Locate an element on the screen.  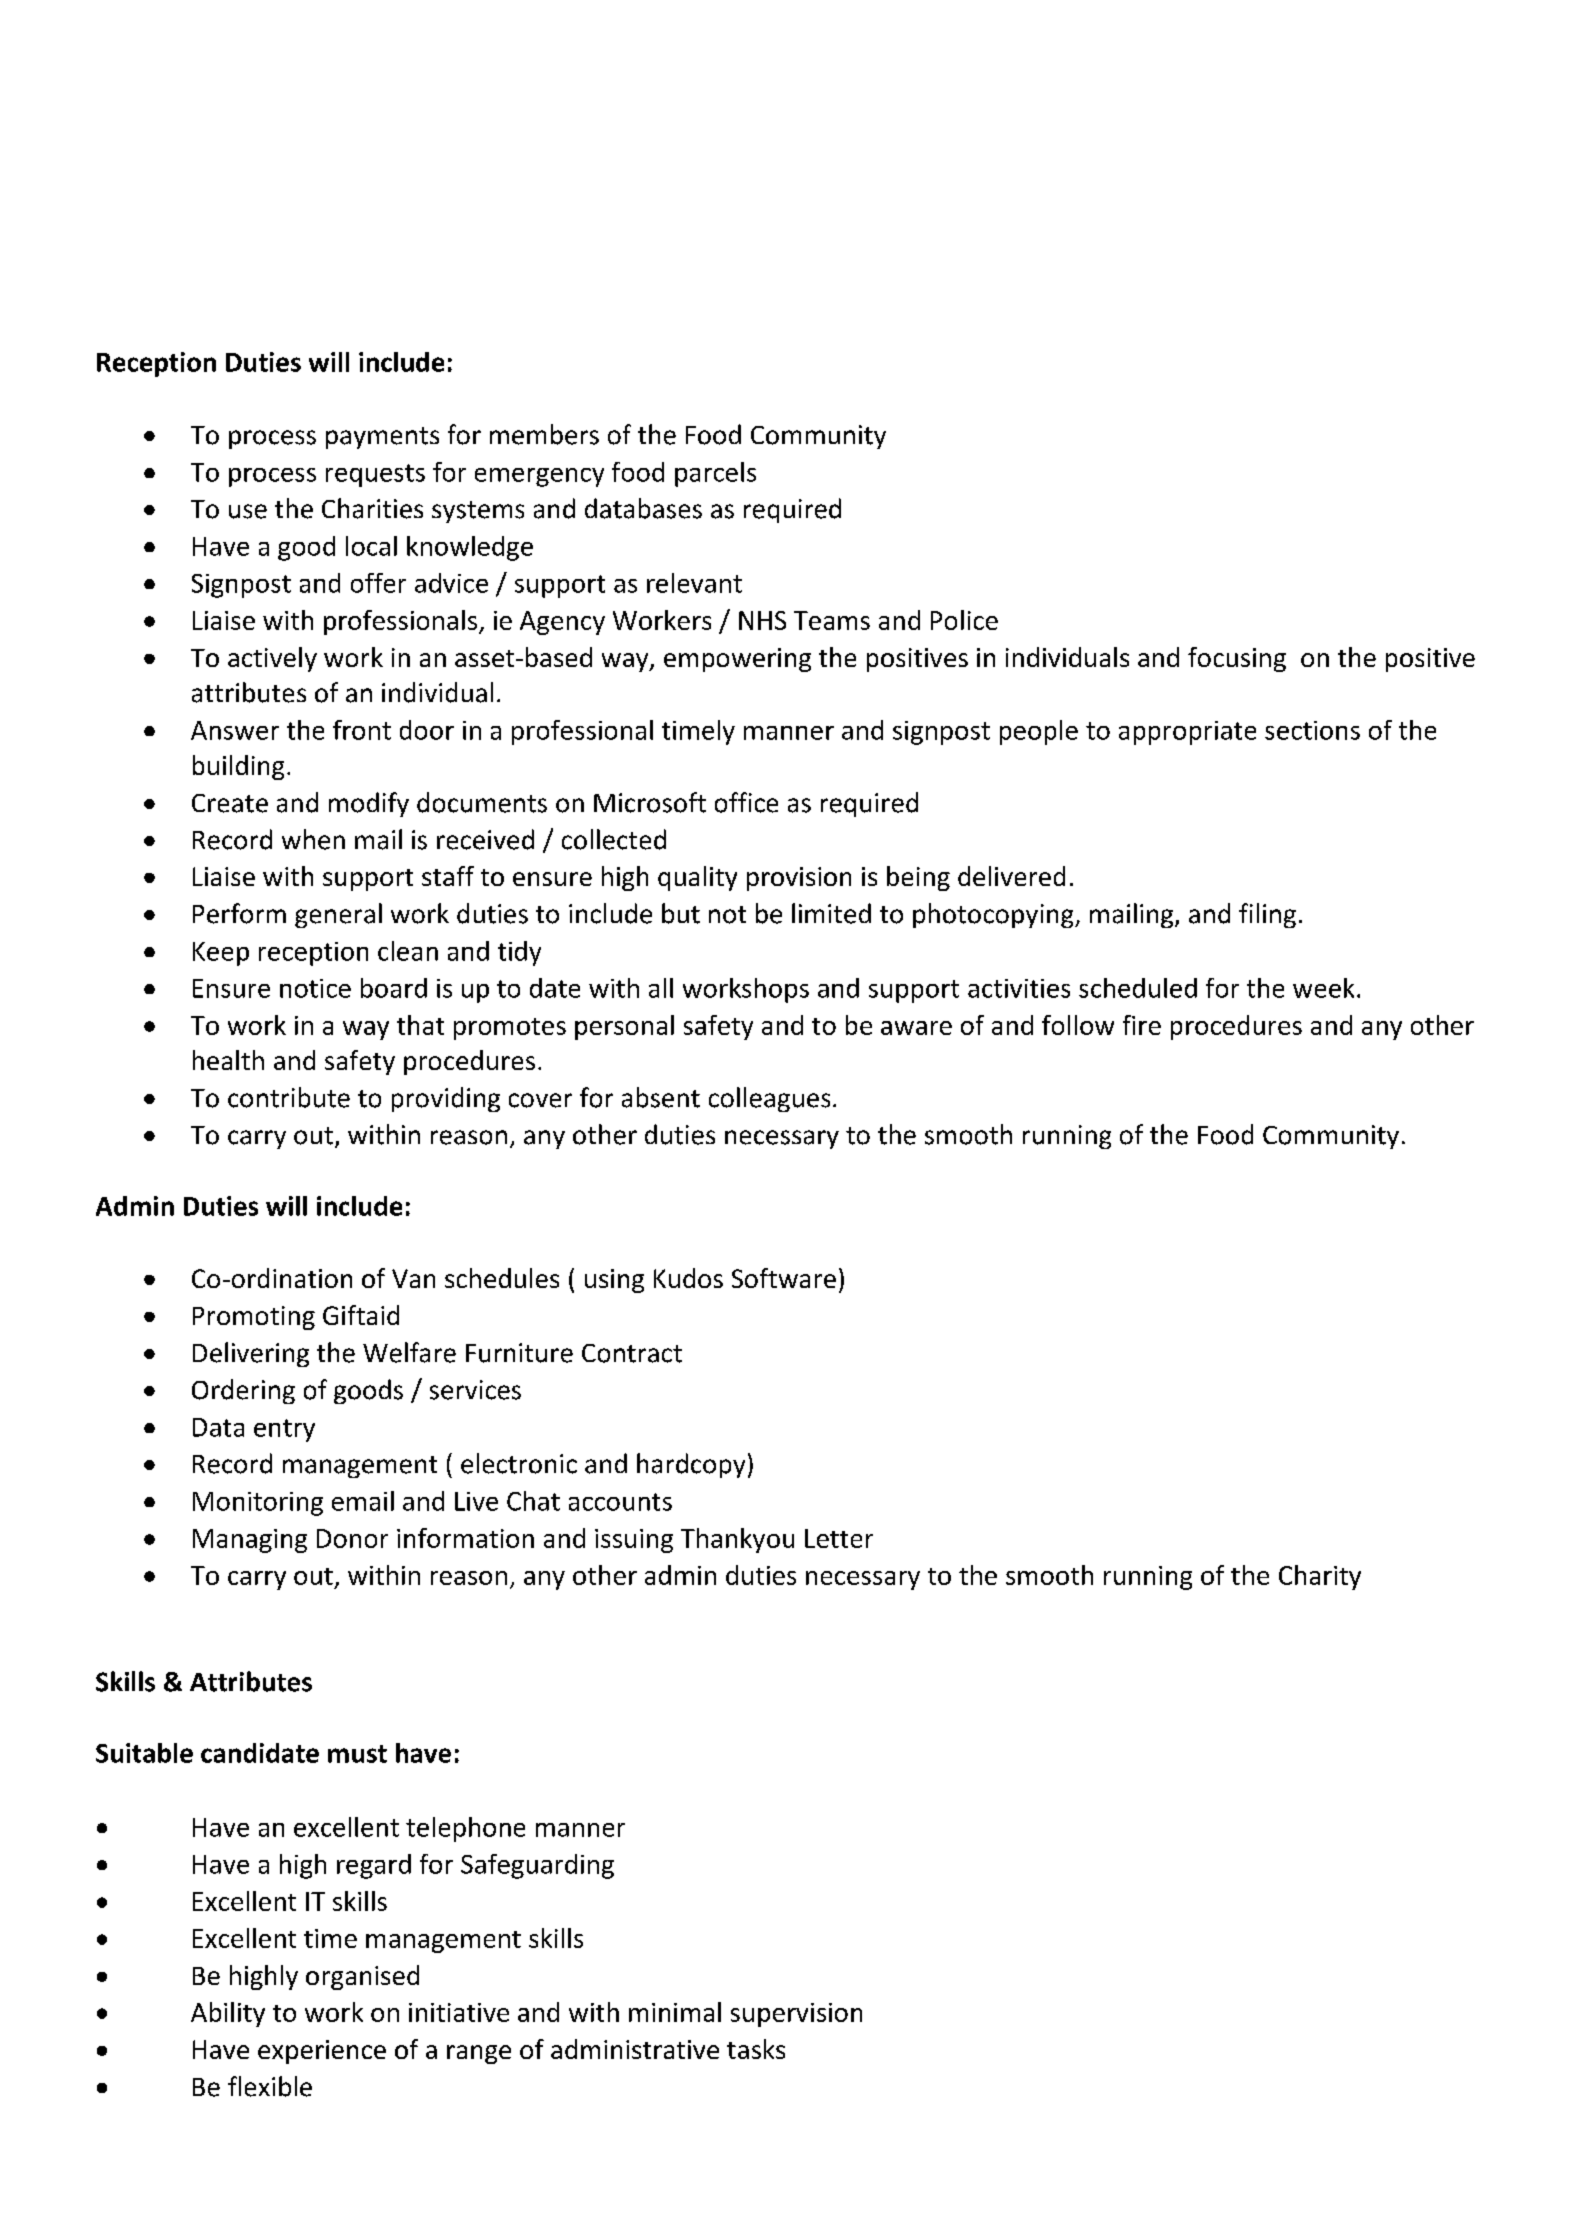
Monitoring is located at coordinates (258, 1504).
